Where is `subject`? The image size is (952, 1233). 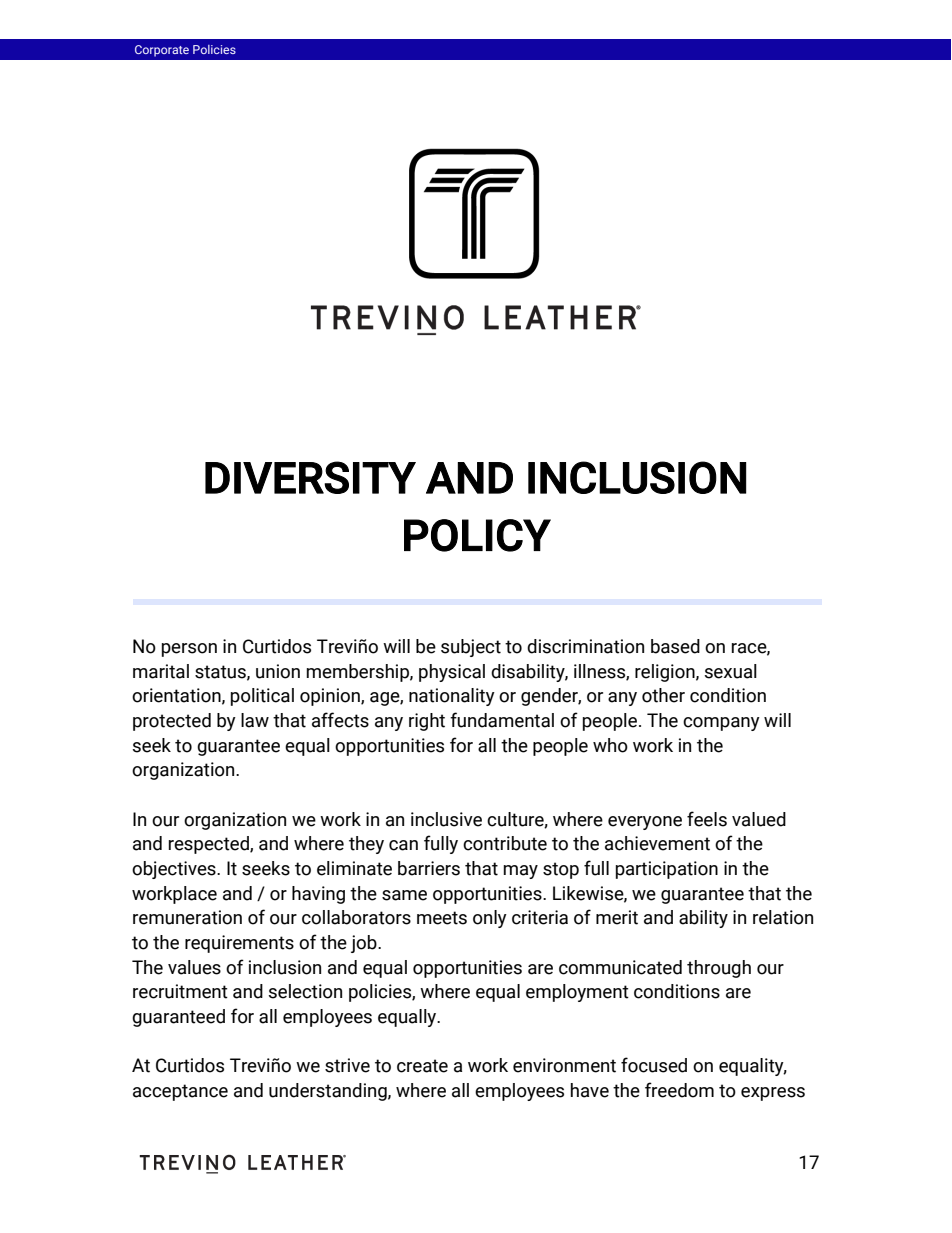 subject is located at coordinates (471, 648).
